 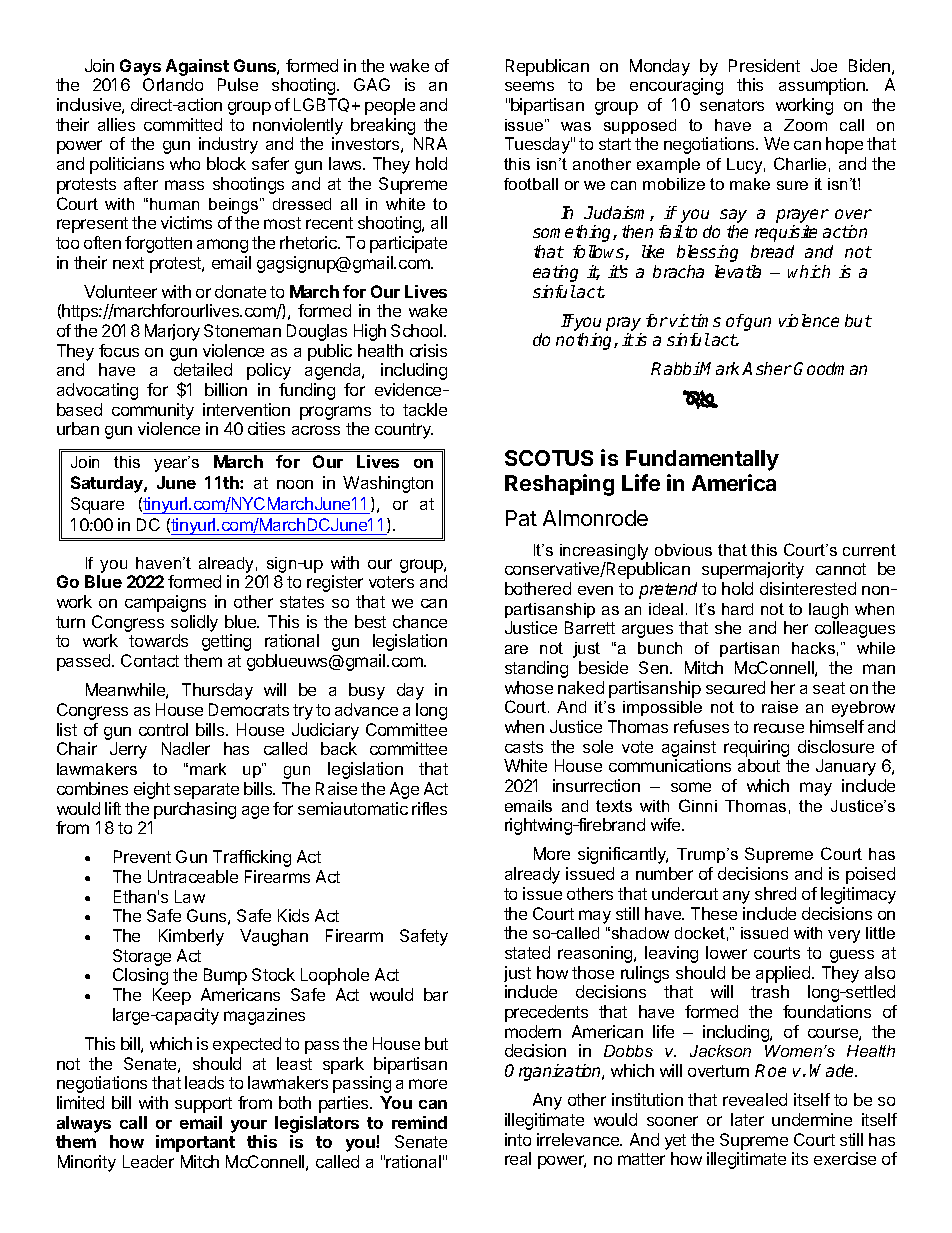 What do you see at coordinates (172, 332) in the page?
I see `Marjory` at bounding box center [172, 332].
